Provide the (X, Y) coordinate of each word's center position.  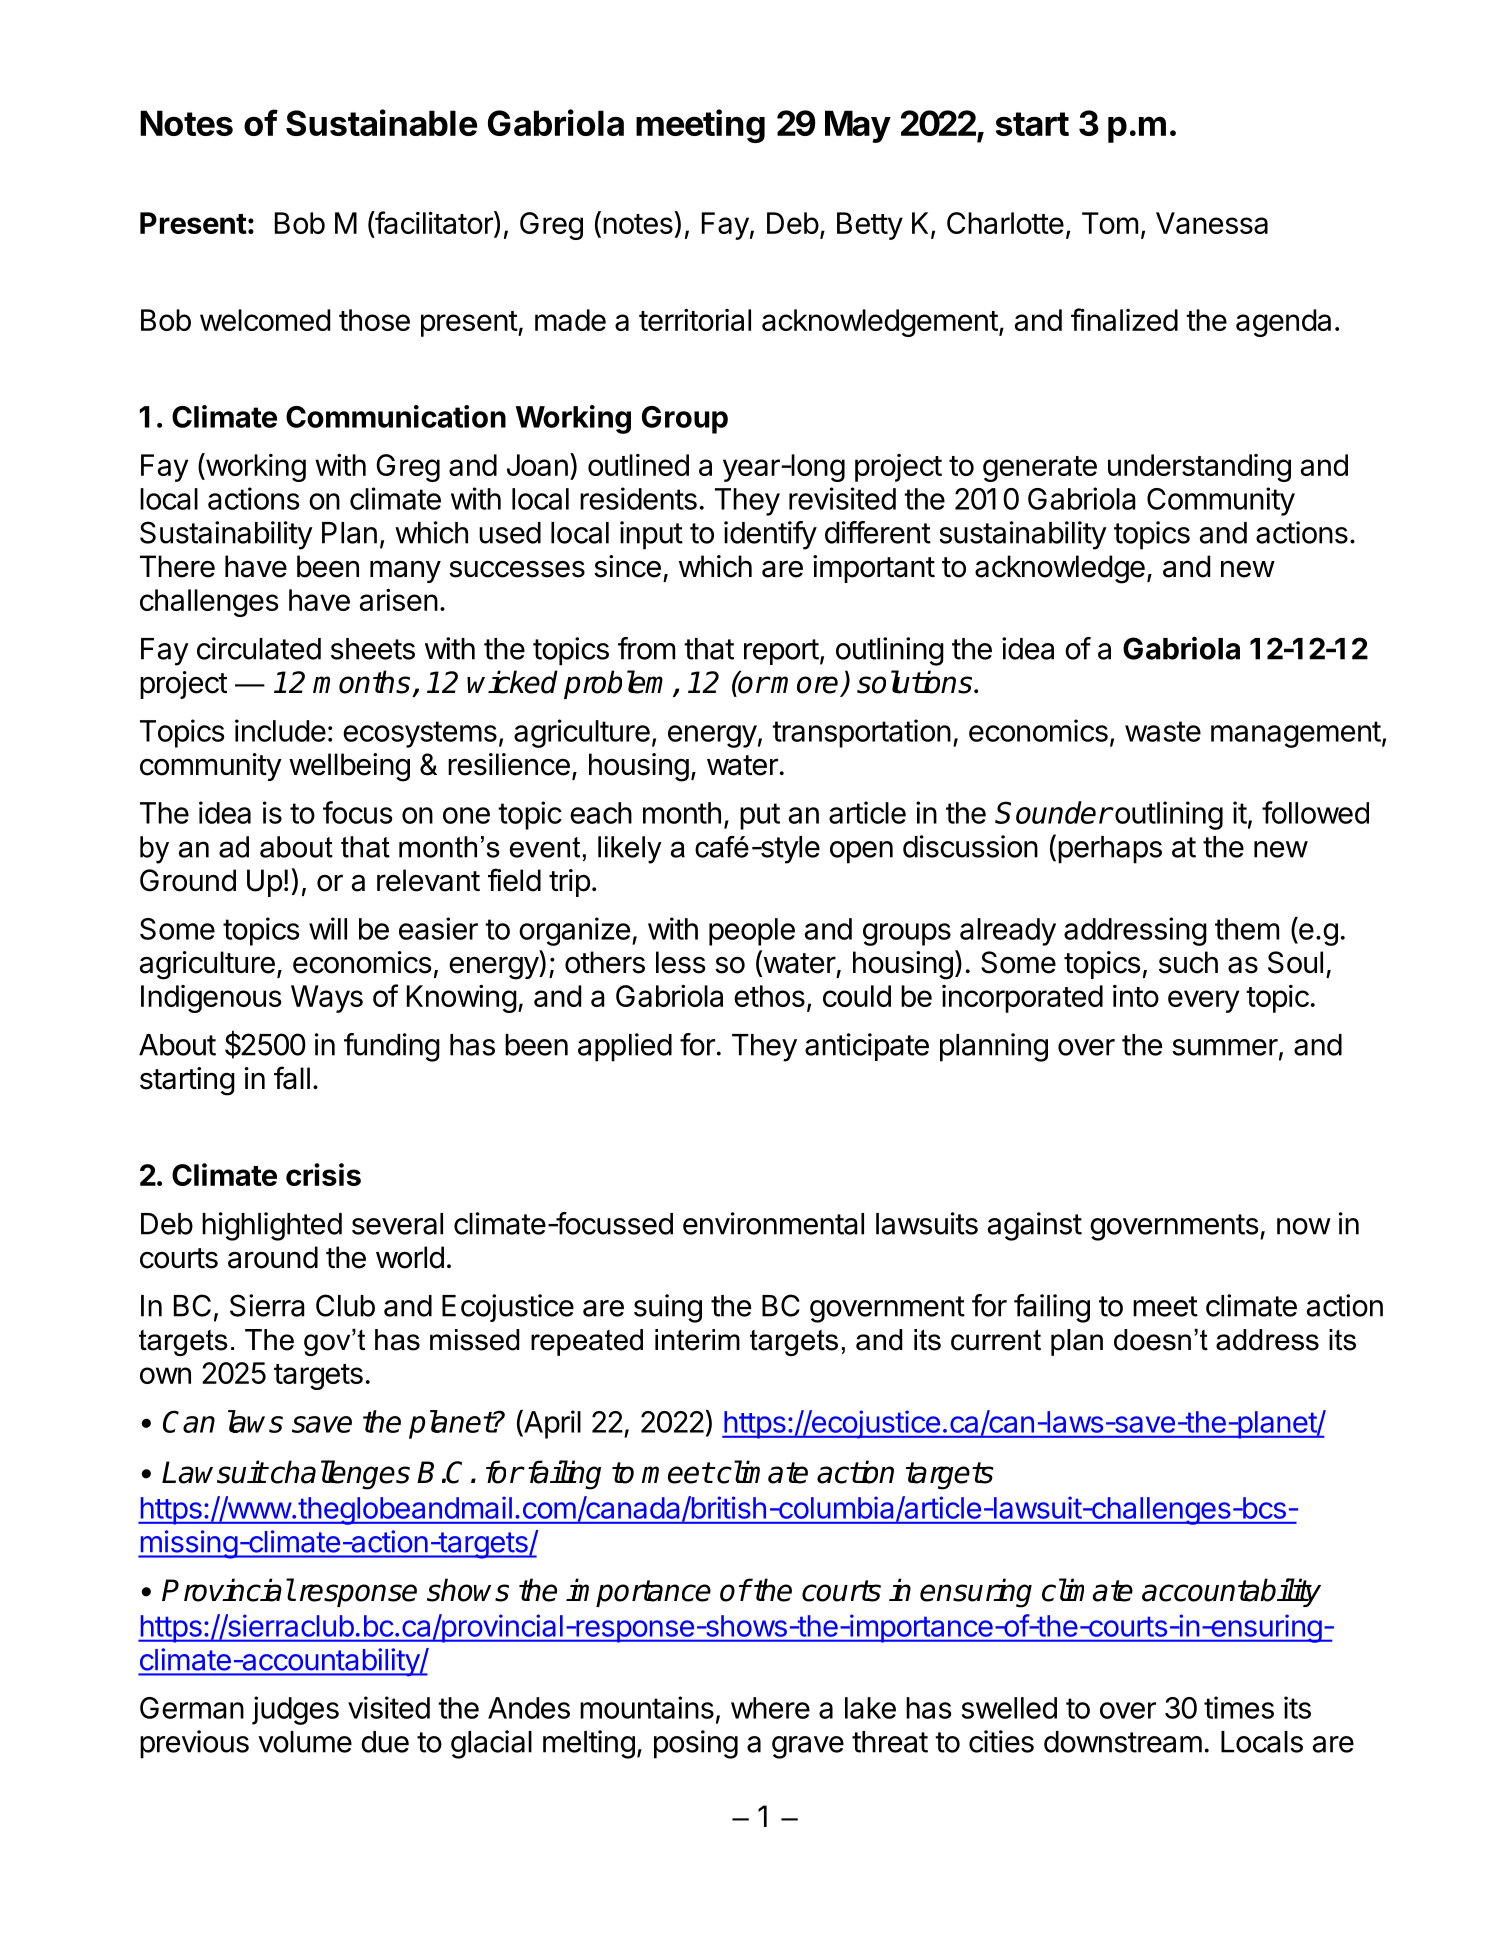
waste (1163, 731)
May (858, 126)
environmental (773, 1223)
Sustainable (381, 122)
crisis (323, 1174)
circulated (259, 648)
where (770, 1708)
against (1035, 1226)
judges (295, 1710)
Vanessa (1212, 223)
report (781, 652)
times (1239, 1707)
